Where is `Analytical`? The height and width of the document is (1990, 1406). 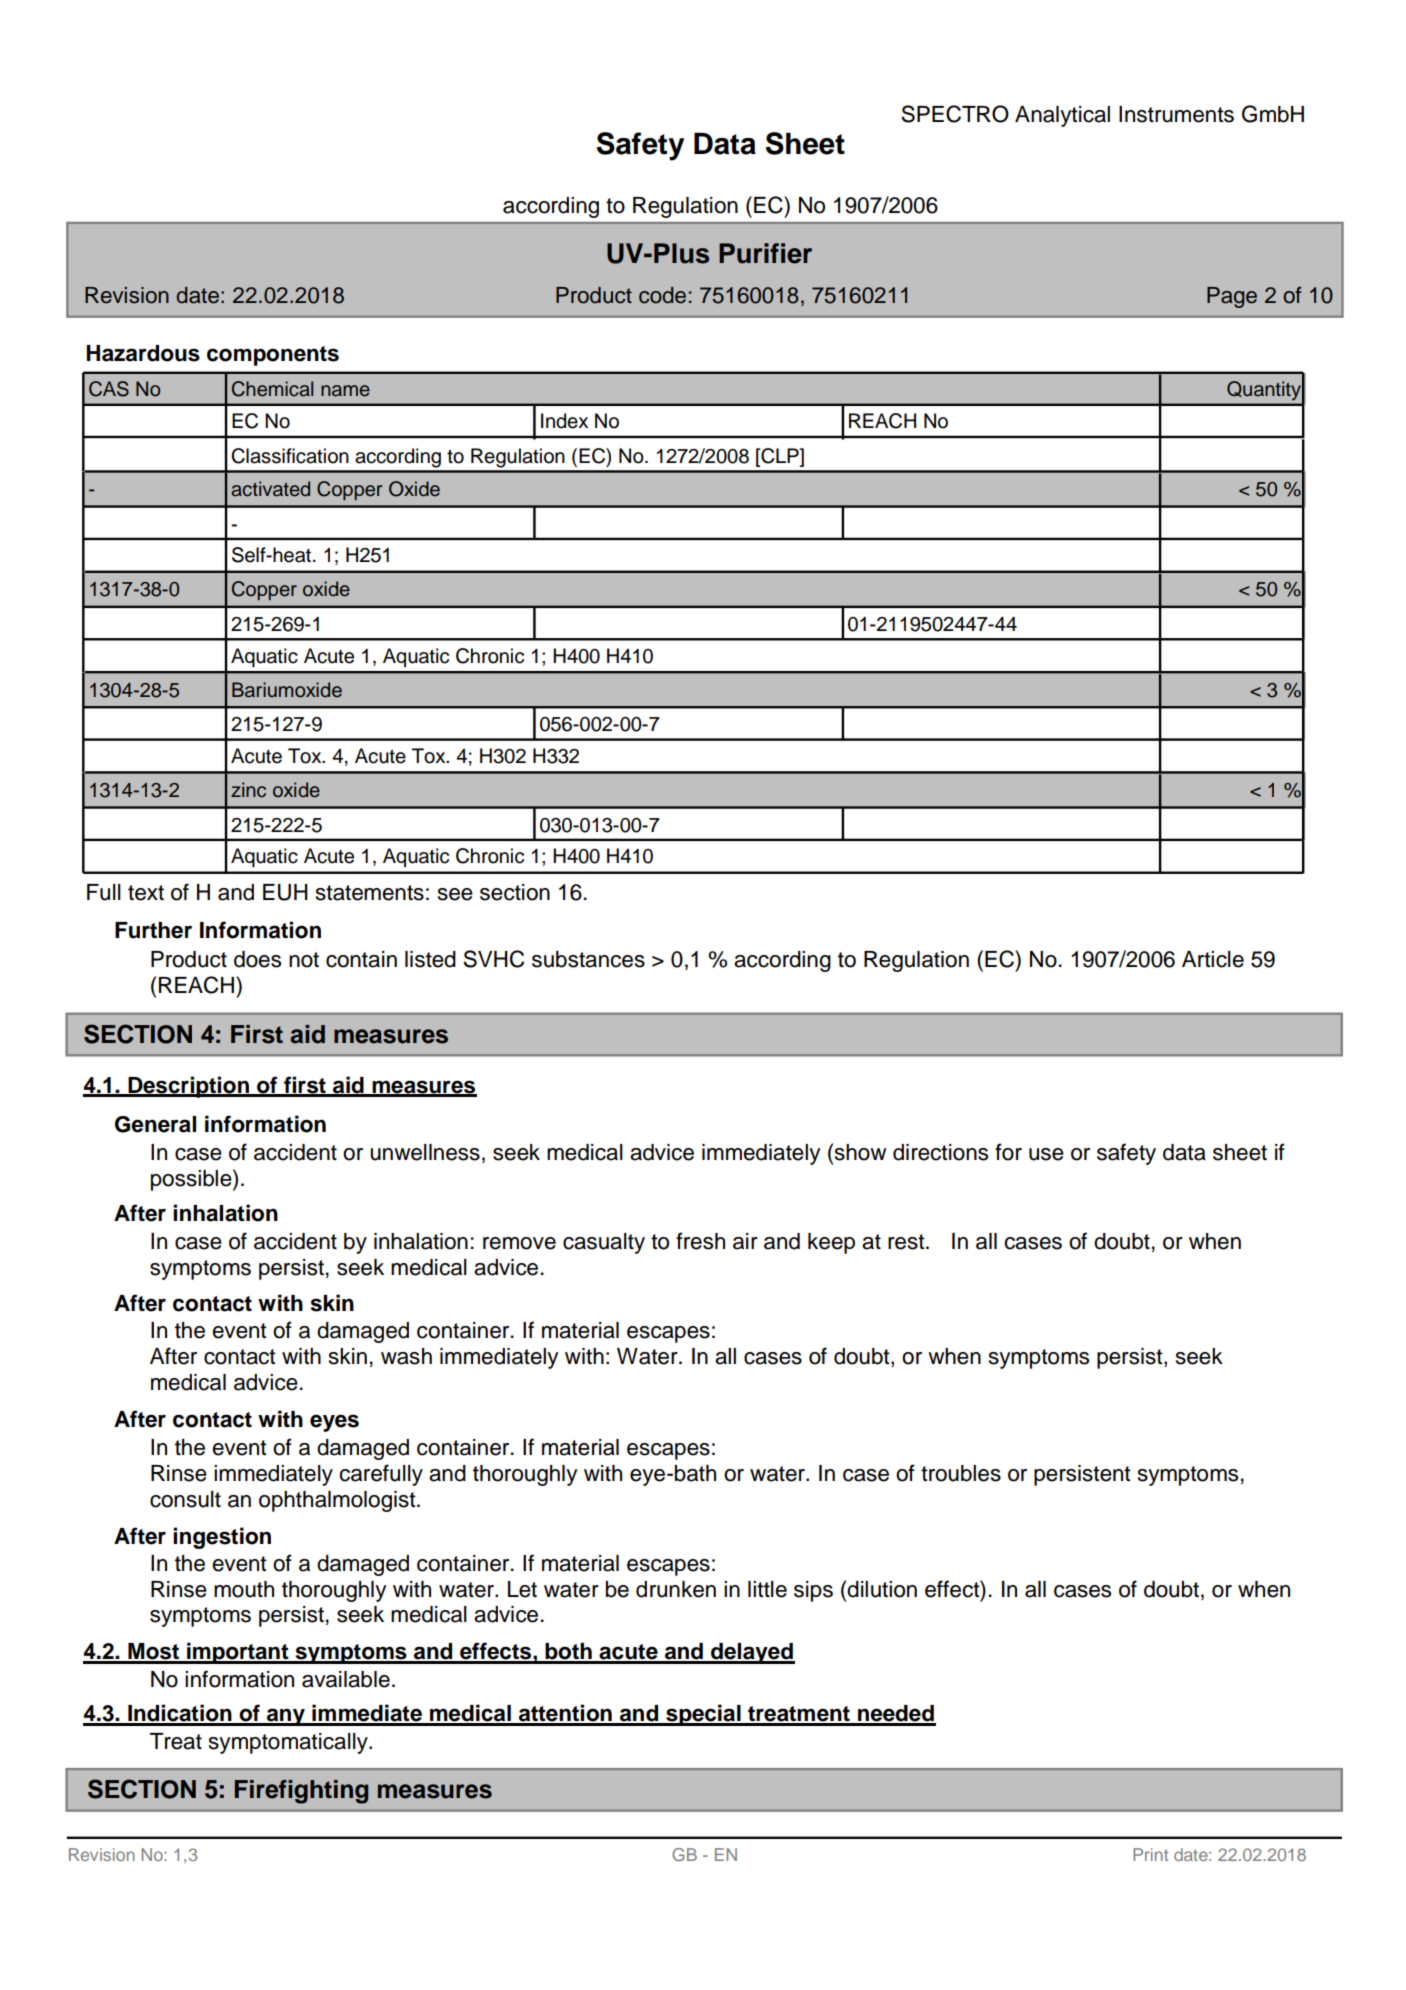 Analytical is located at coordinates (1062, 116).
